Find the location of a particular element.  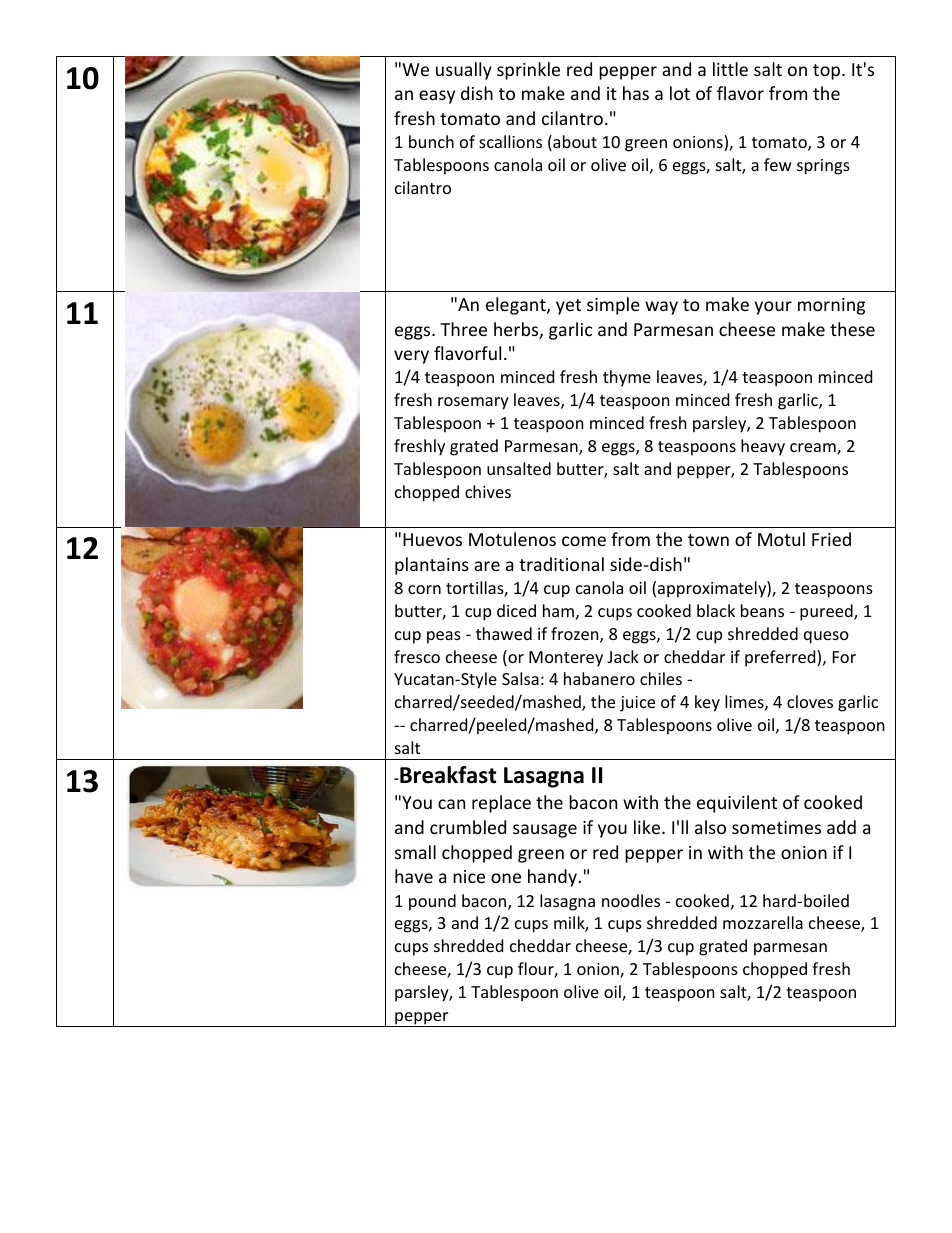

thyme is located at coordinates (627, 378).
